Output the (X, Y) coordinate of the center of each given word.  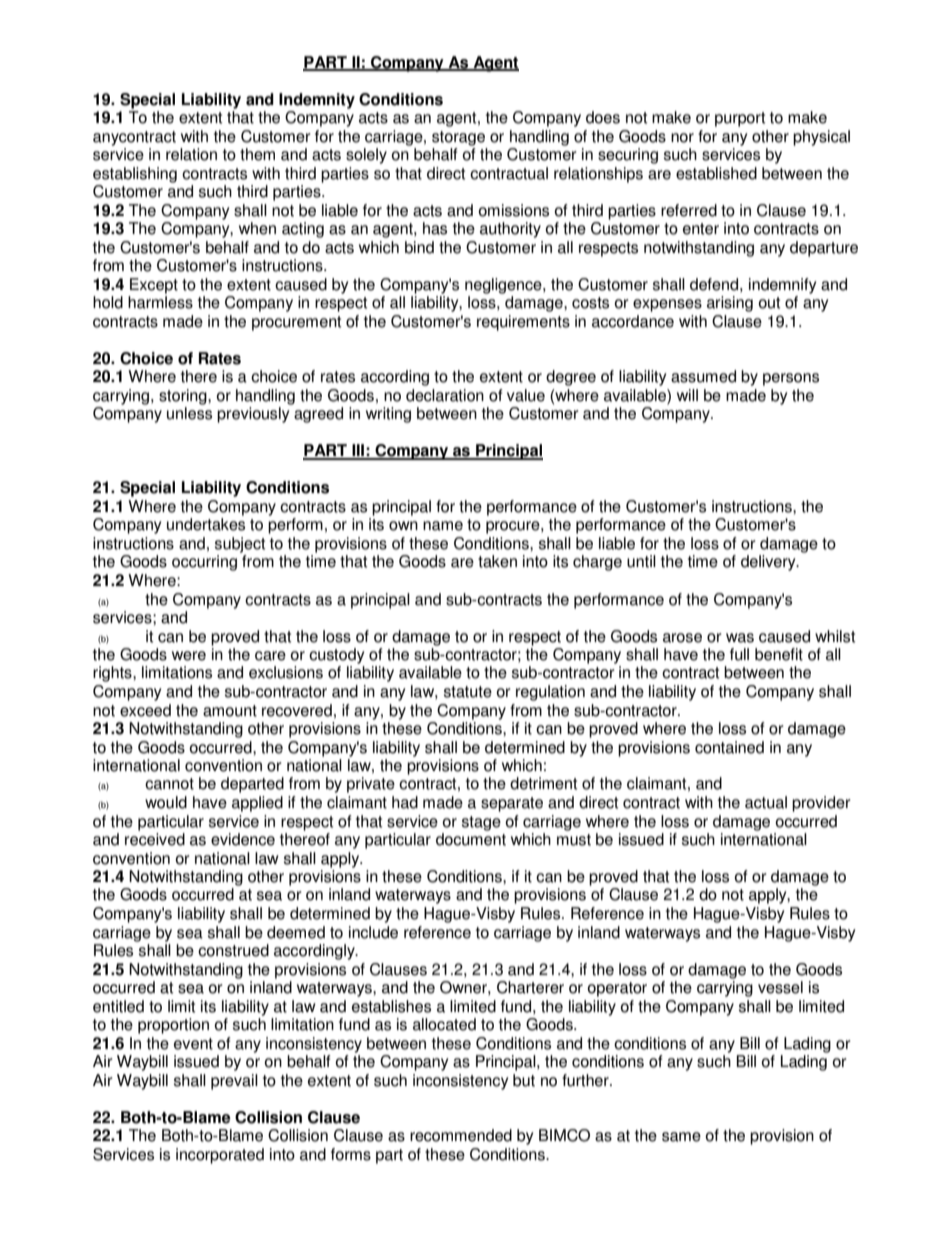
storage (458, 138)
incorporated (220, 1156)
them (257, 154)
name (443, 526)
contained (729, 747)
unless (189, 413)
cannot (169, 784)
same (681, 1137)
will (687, 395)
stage (481, 823)
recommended (461, 1135)
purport (740, 119)
